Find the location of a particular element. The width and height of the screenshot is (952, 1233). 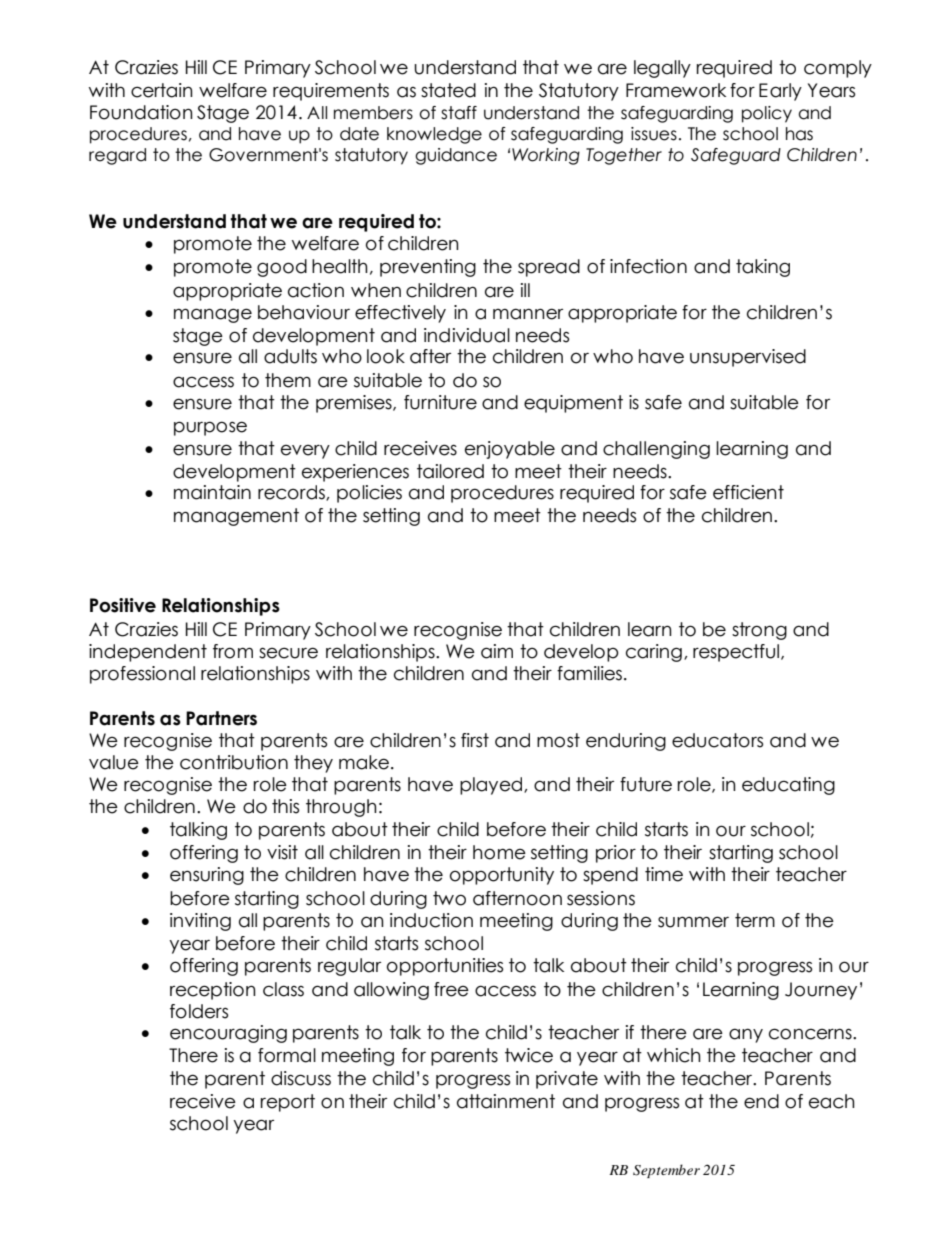

policy is located at coordinates (767, 114).
